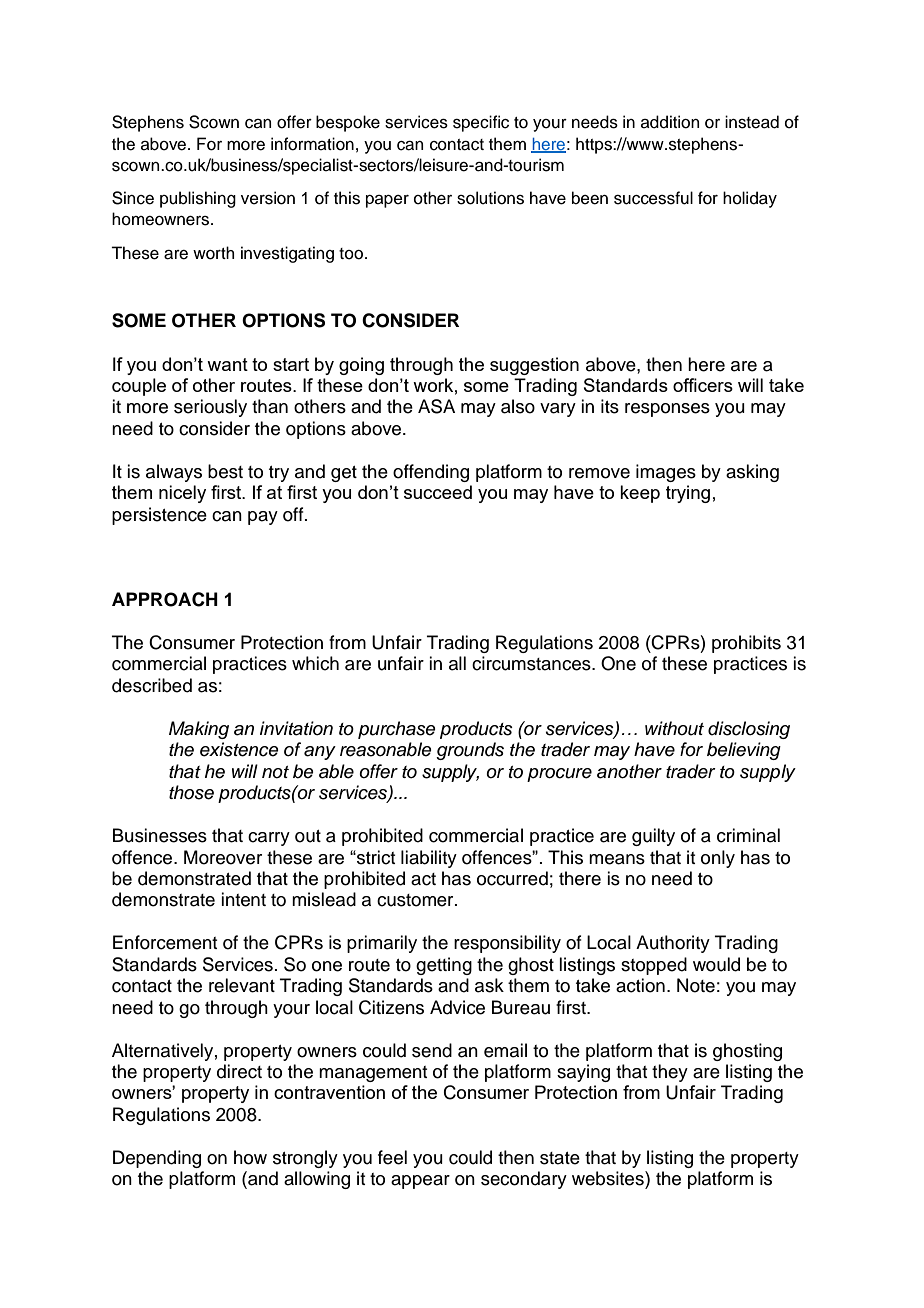 This image has width=924, height=1308. I want to click on websites, so click(609, 1178).
